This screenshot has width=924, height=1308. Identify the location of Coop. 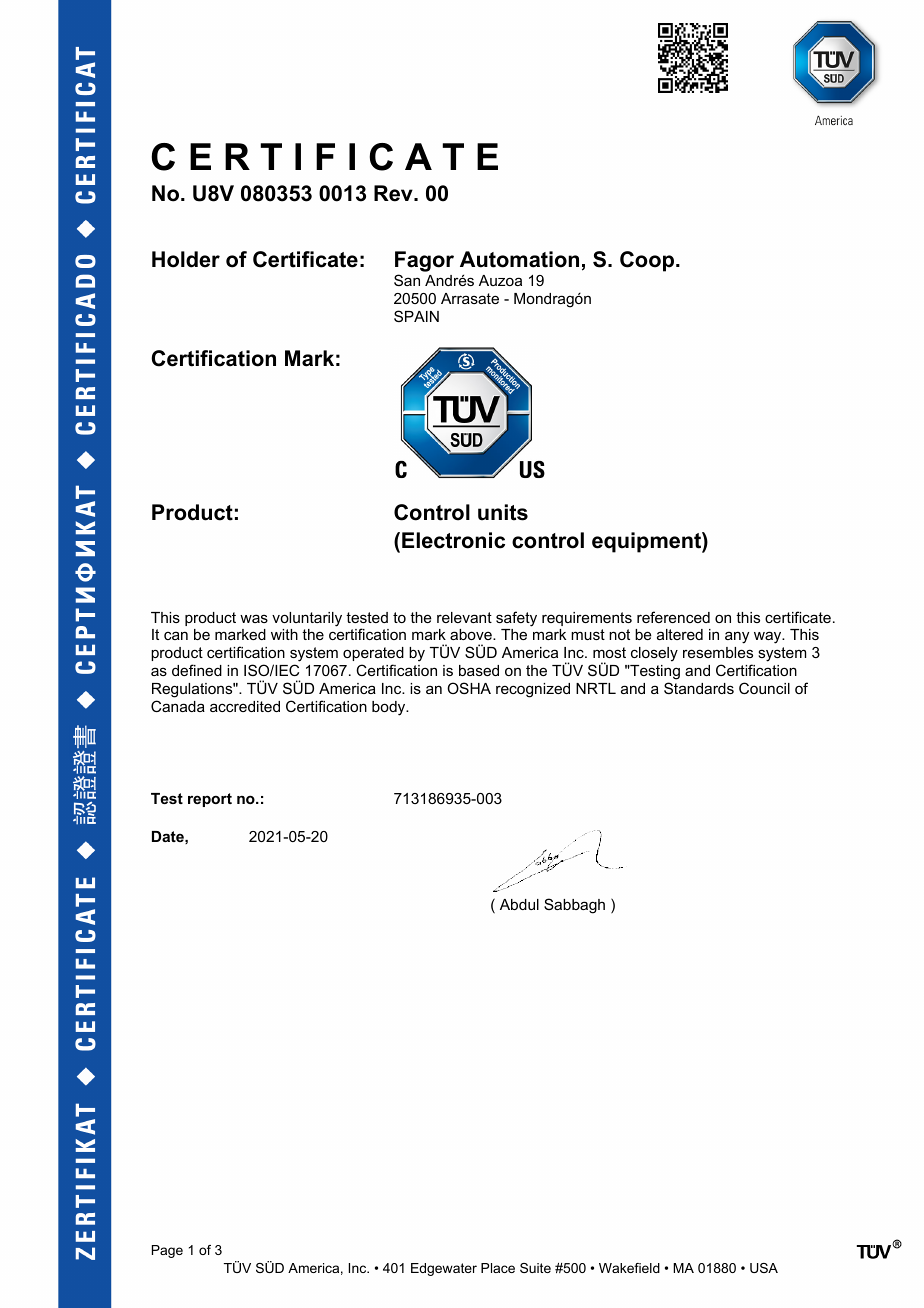
(647, 261).
